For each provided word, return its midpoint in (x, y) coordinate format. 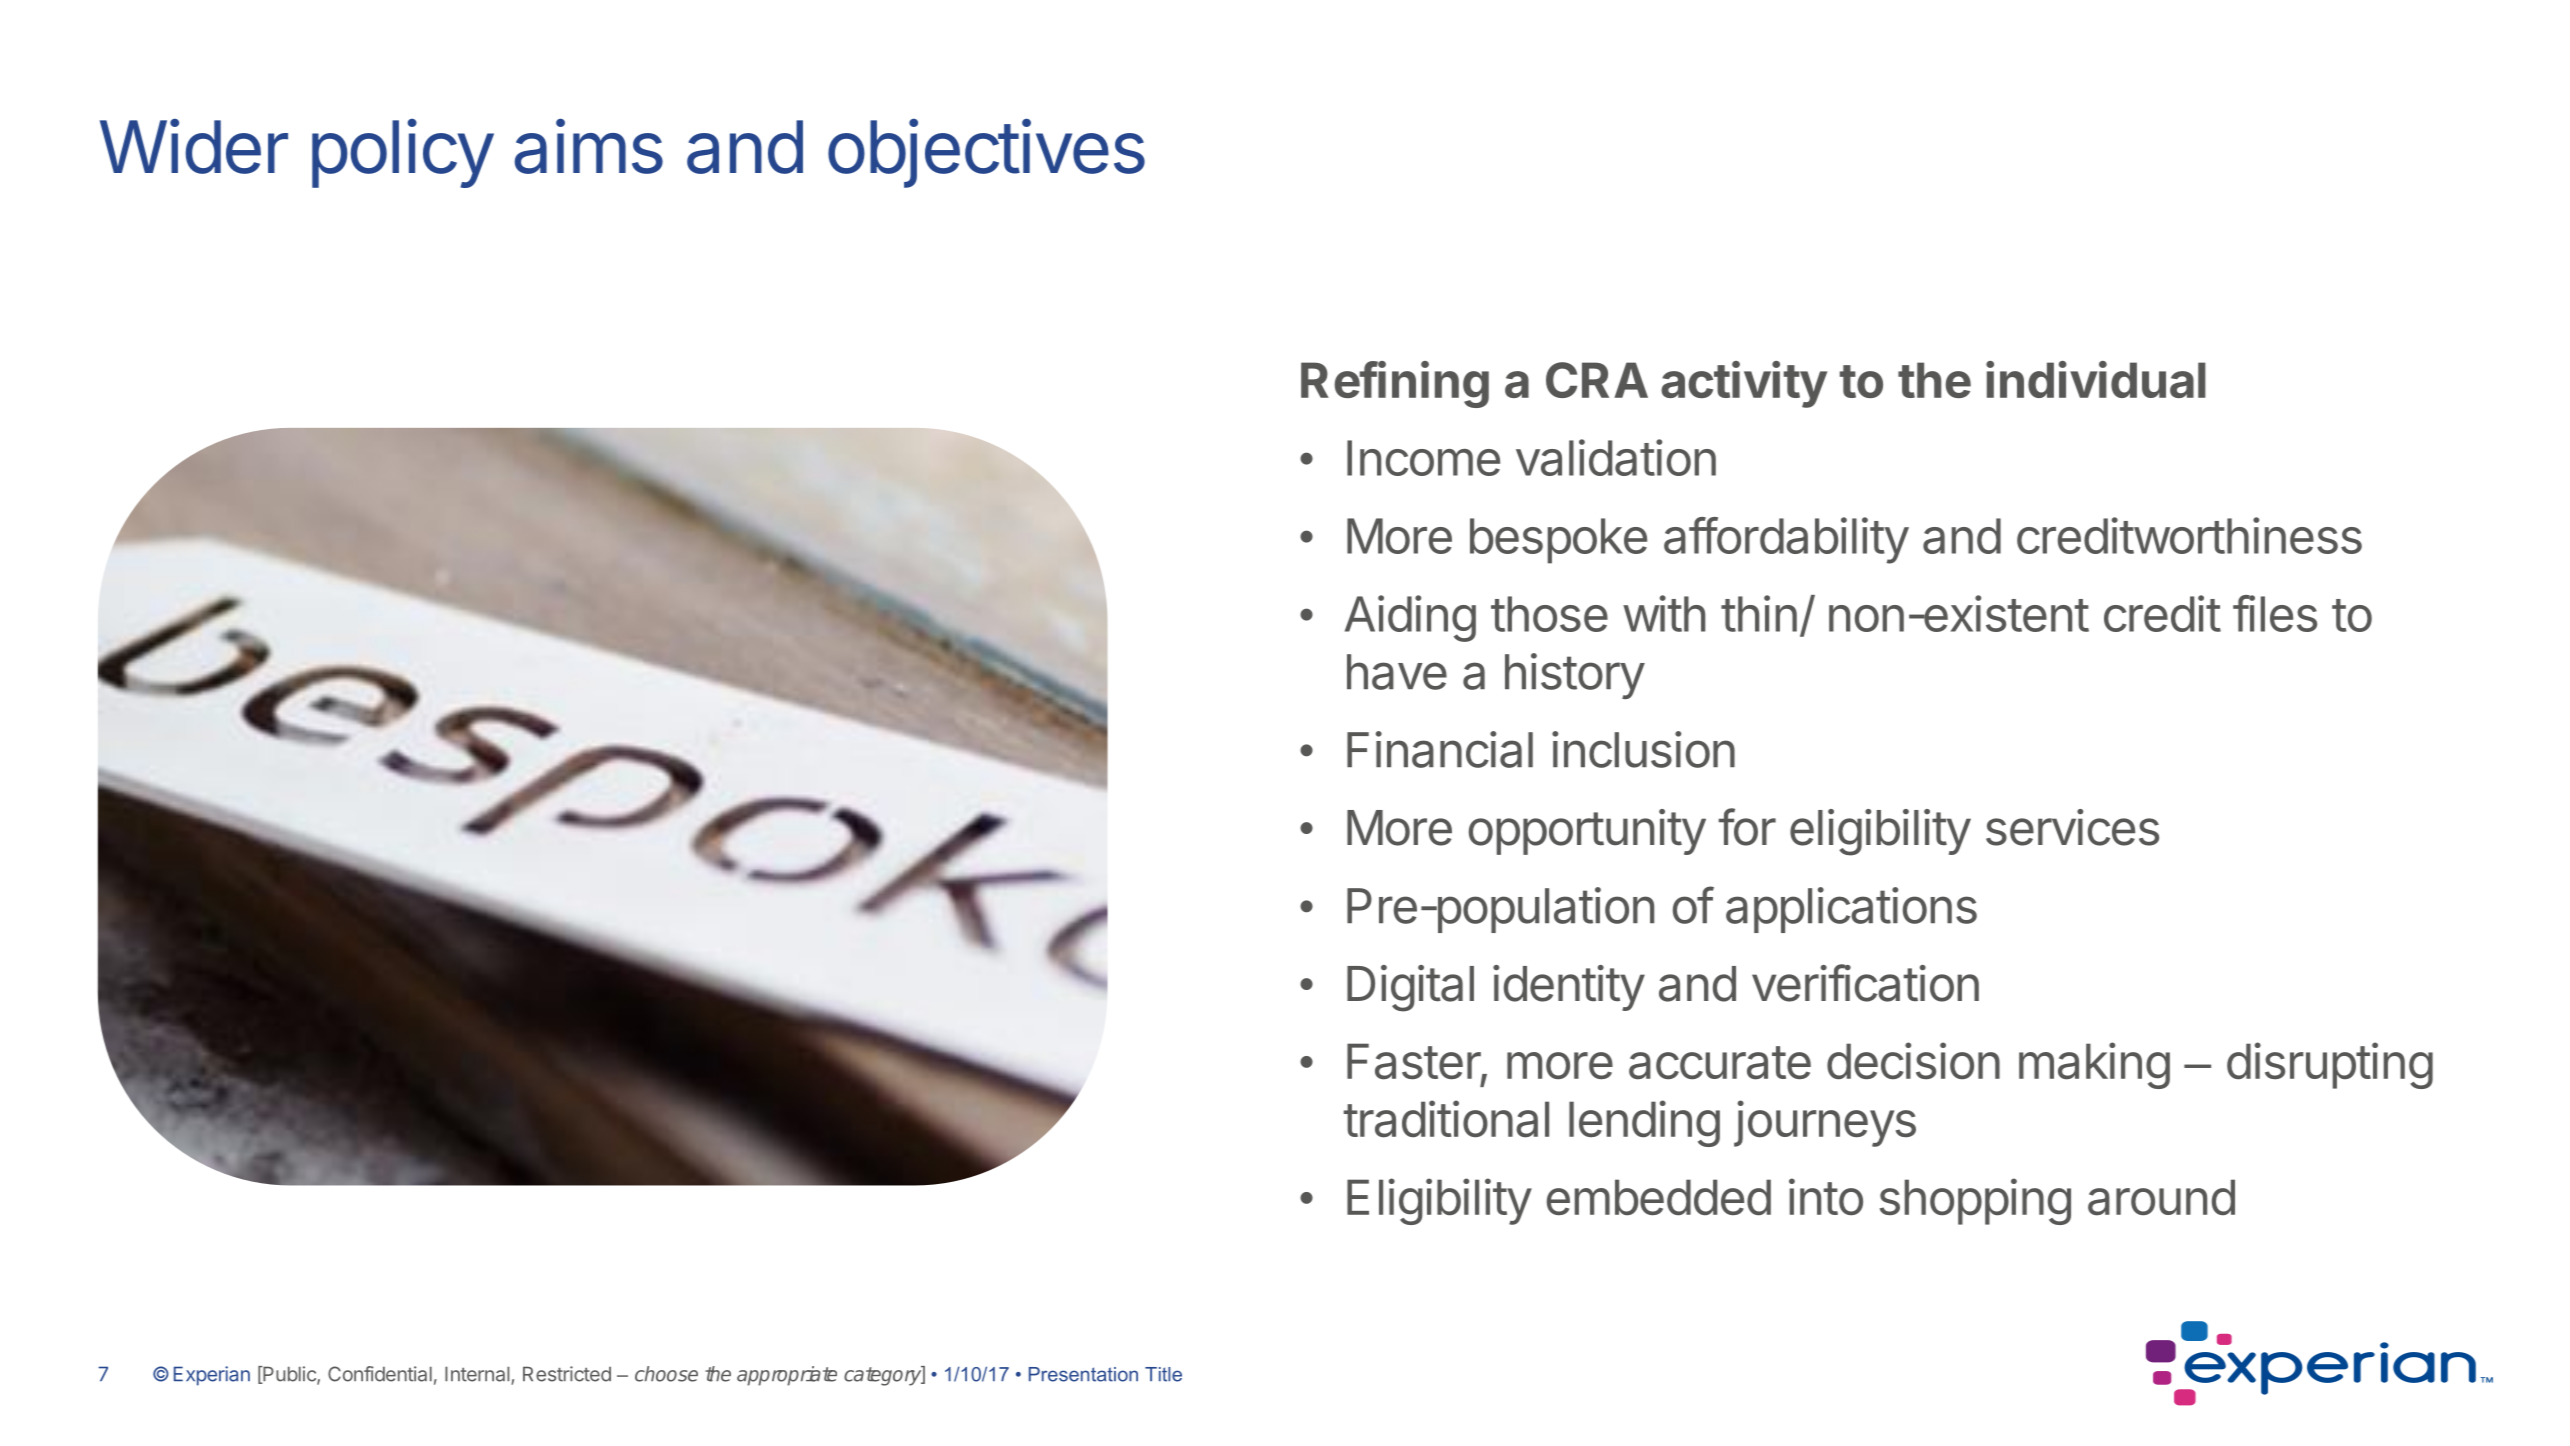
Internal (478, 1375)
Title (1163, 1374)
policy (402, 153)
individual (2096, 379)
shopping (1975, 1201)
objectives (986, 153)
